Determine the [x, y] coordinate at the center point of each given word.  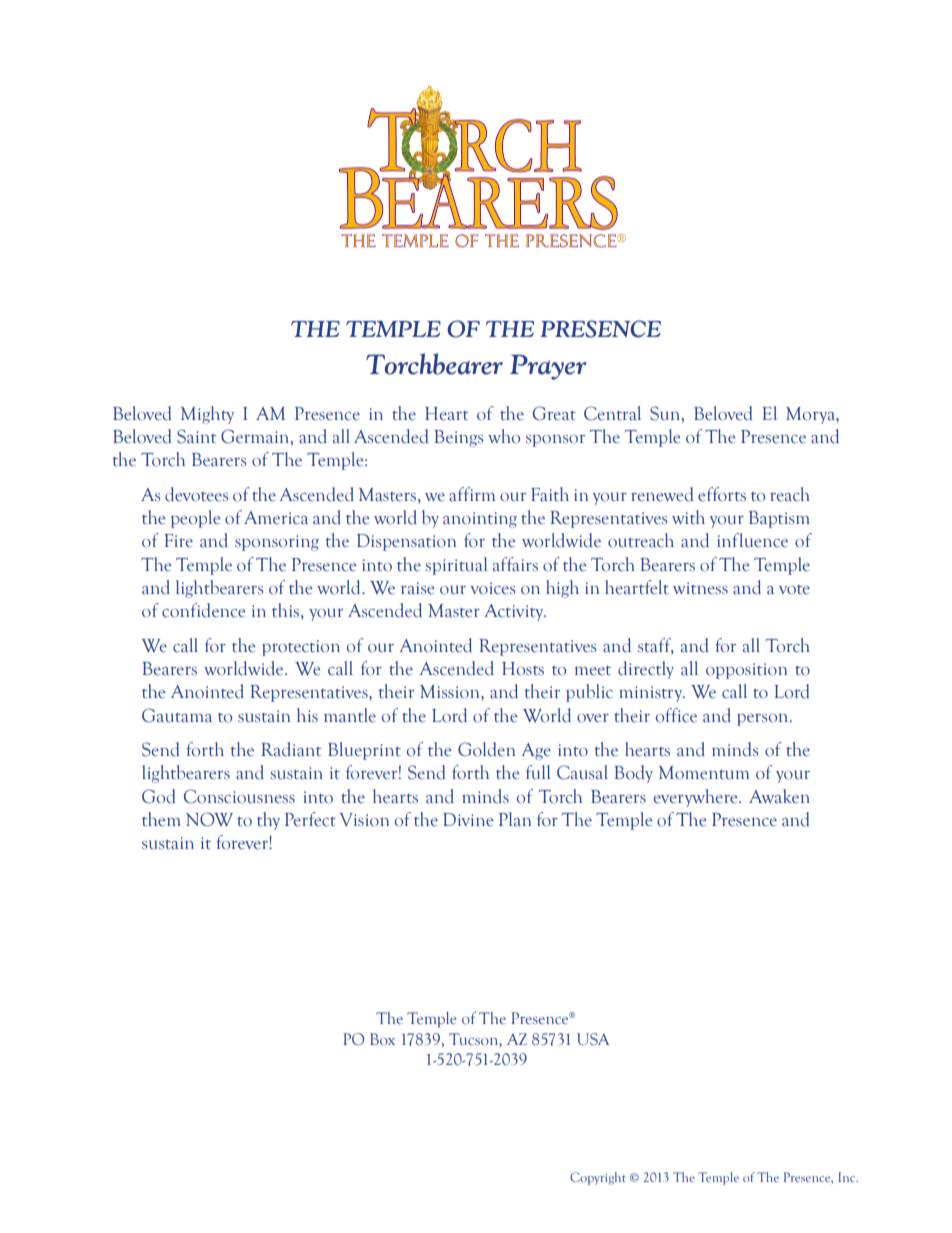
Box [382, 1039]
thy [268, 821]
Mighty [207, 415]
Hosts [523, 669]
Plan [515, 819]
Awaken [779, 796]
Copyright [598, 1178]
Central [612, 413]
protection [301, 648]
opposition [746, 671]
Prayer [548, 367]
